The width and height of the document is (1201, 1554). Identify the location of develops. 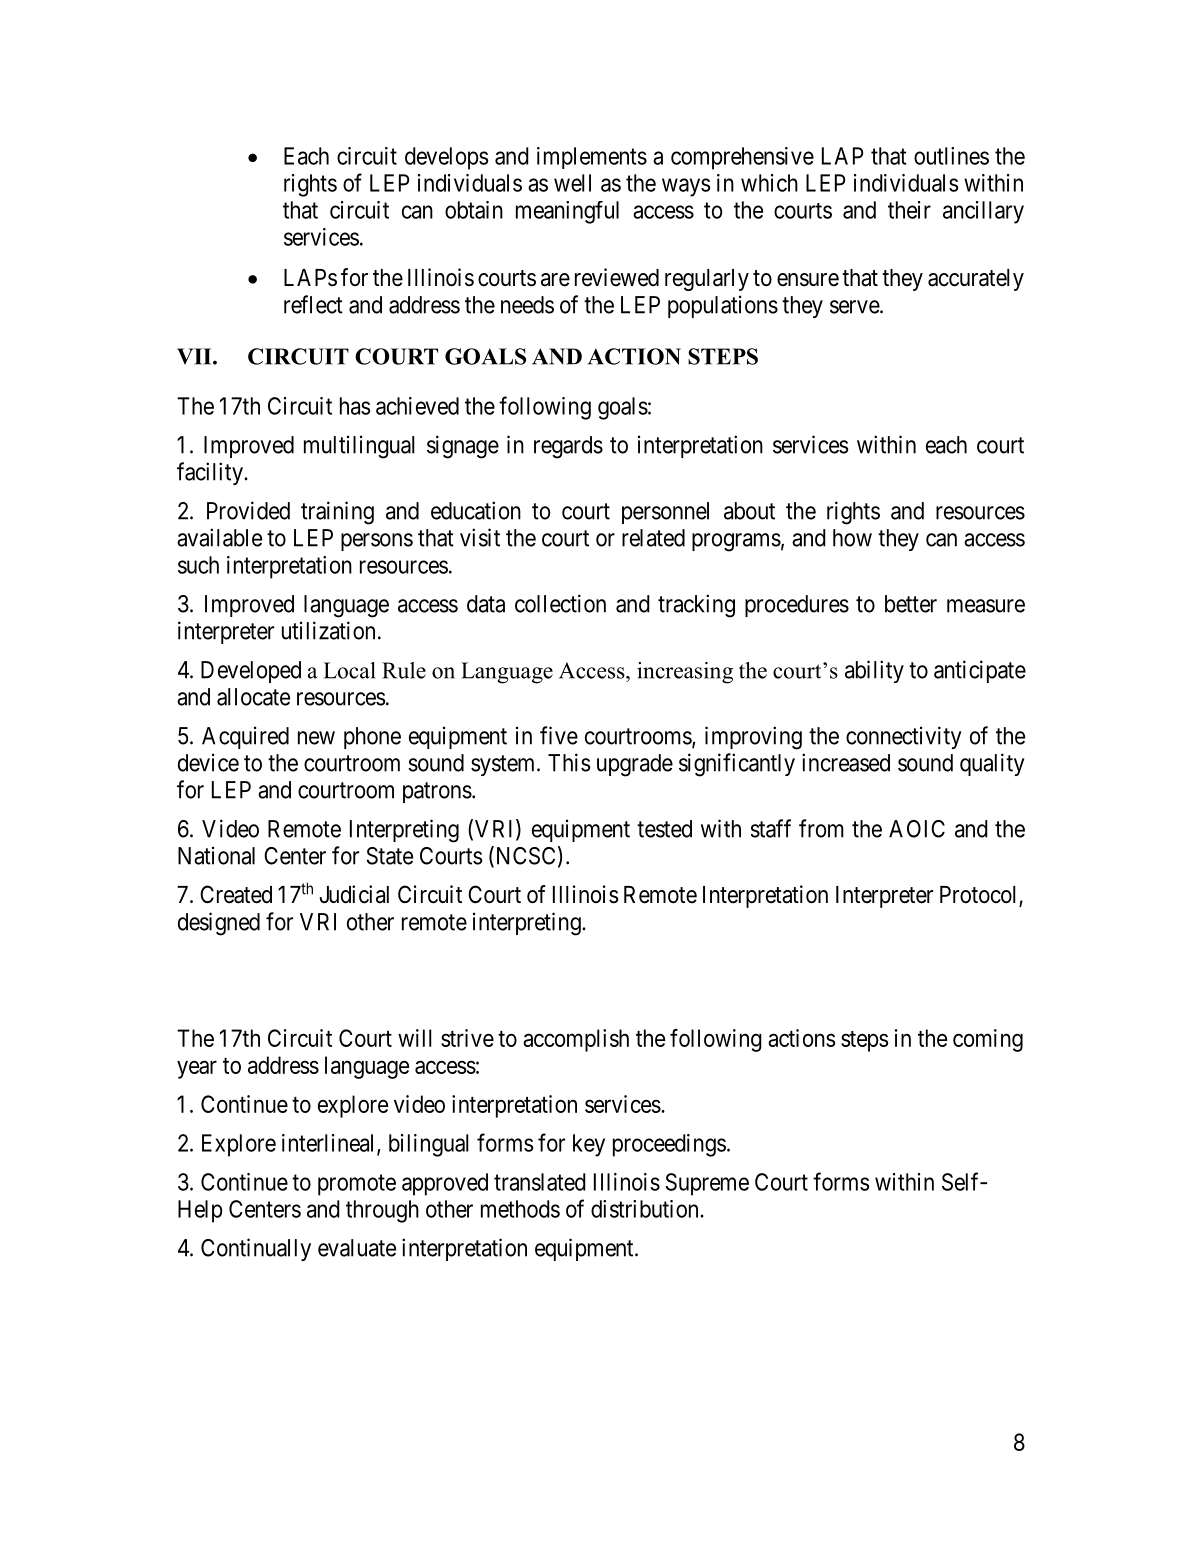
(446, 158).
